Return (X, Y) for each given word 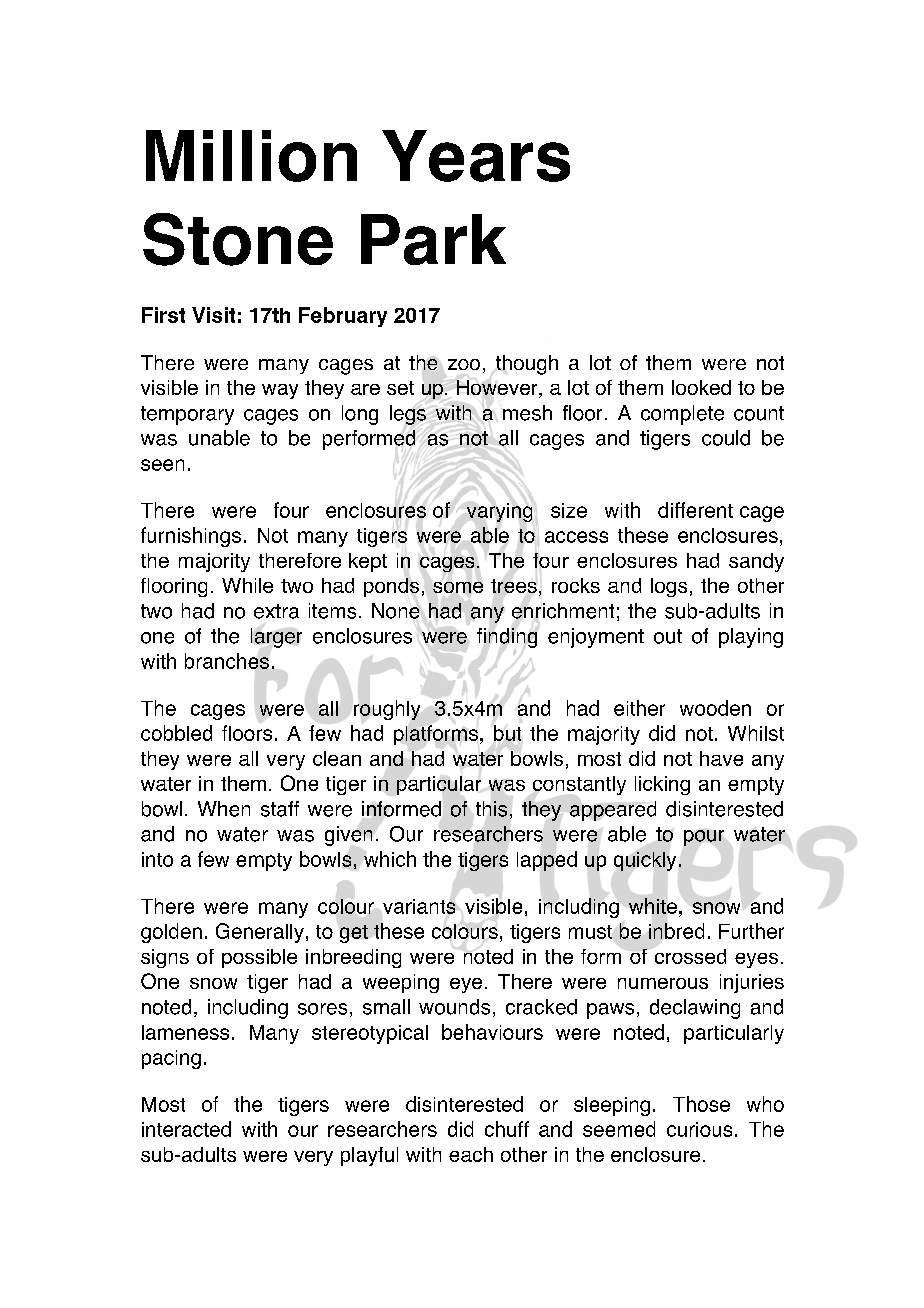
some (458, 587)
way (280, 391)
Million (251, 156)
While (247, 585)
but (507, 733)
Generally (260, 933)
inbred (676, 931)
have (721, 758)
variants (419, 906)
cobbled (176, 733)
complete (682, 415)
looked (701, 387)
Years (476, 156)
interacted (186, 1129)
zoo (464, 364)
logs (669, 587)
